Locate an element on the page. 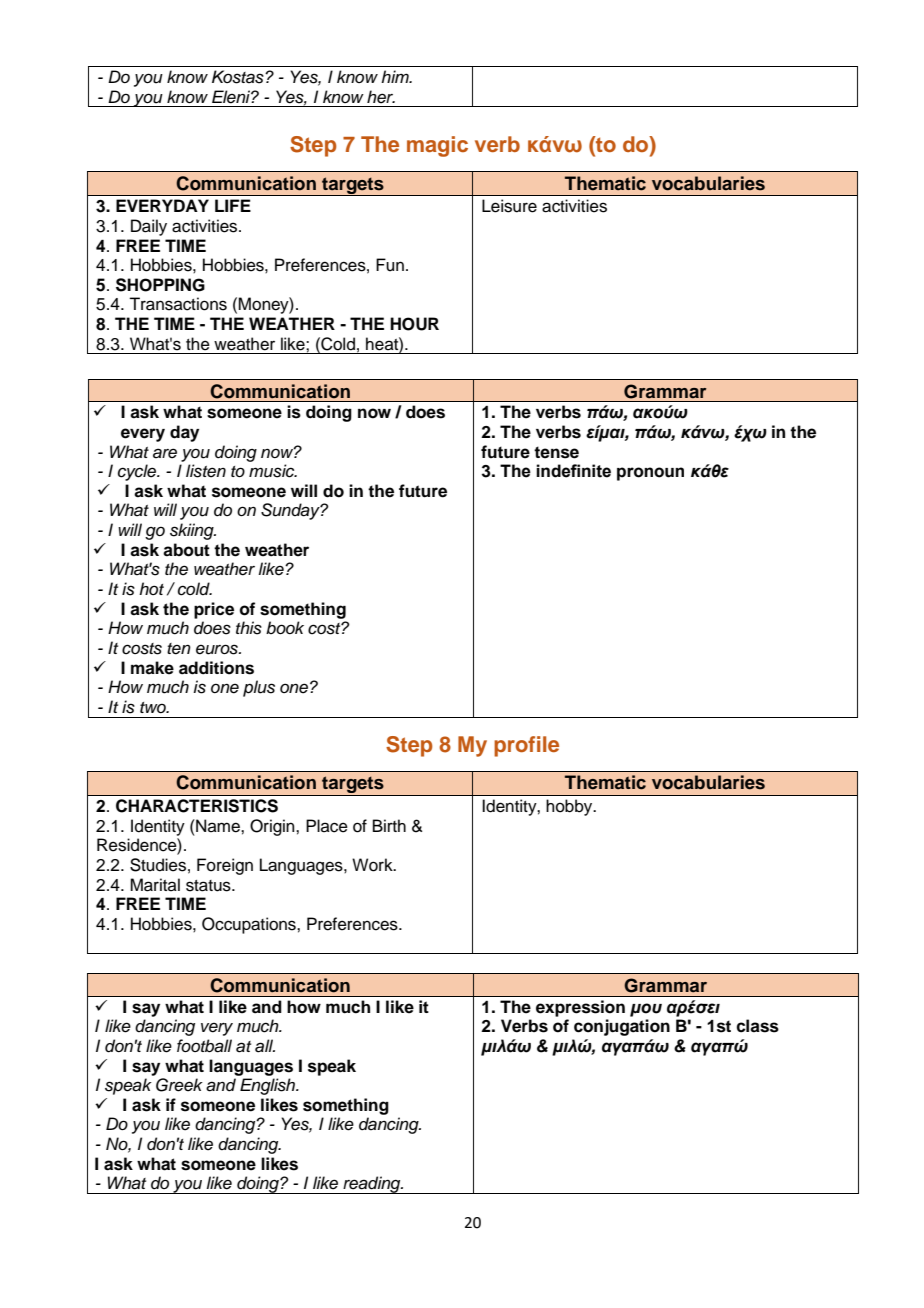 This page has height=1308, width=924. Work is located at coordinates (373, 865).
